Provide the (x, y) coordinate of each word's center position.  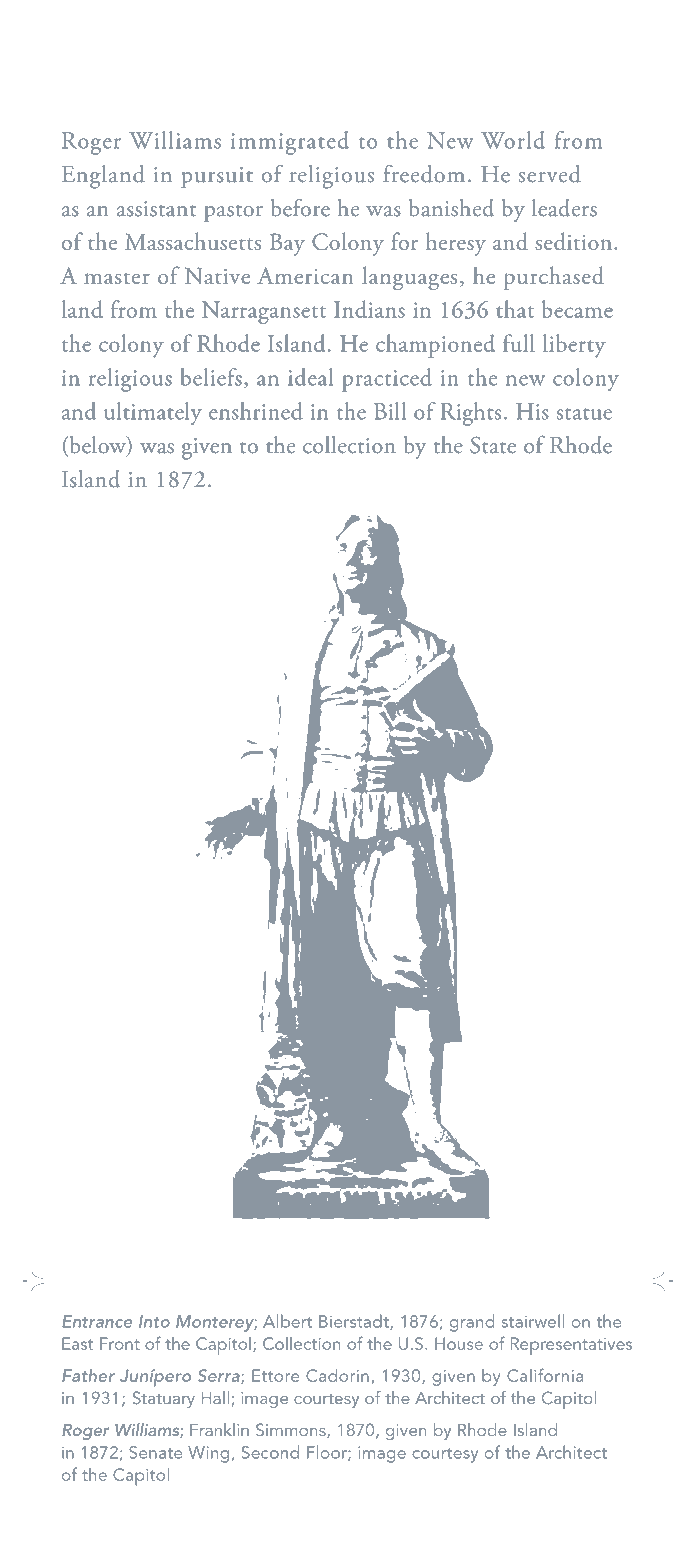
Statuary (164, 1399)
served (550, 174)
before (300, 208)
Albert (287, 1321)
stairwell (533, 1321)
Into (154, 1321)
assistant (156, 209)
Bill (390, 411)
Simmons (292, 1430)
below (97, 446)
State (493, 445)
